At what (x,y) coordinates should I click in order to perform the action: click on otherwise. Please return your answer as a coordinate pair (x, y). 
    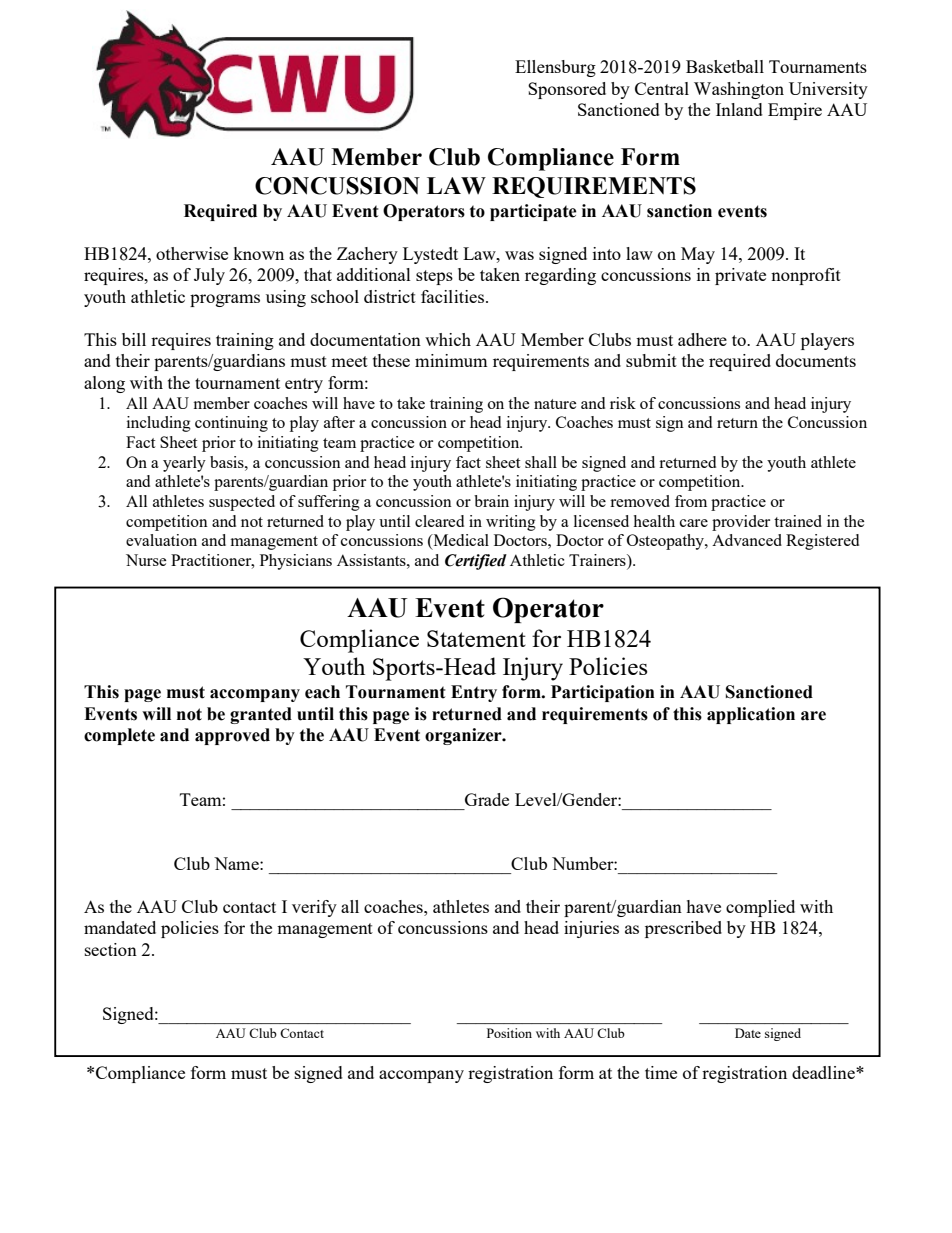
    Looking at the image, I should click on (192, 253).
